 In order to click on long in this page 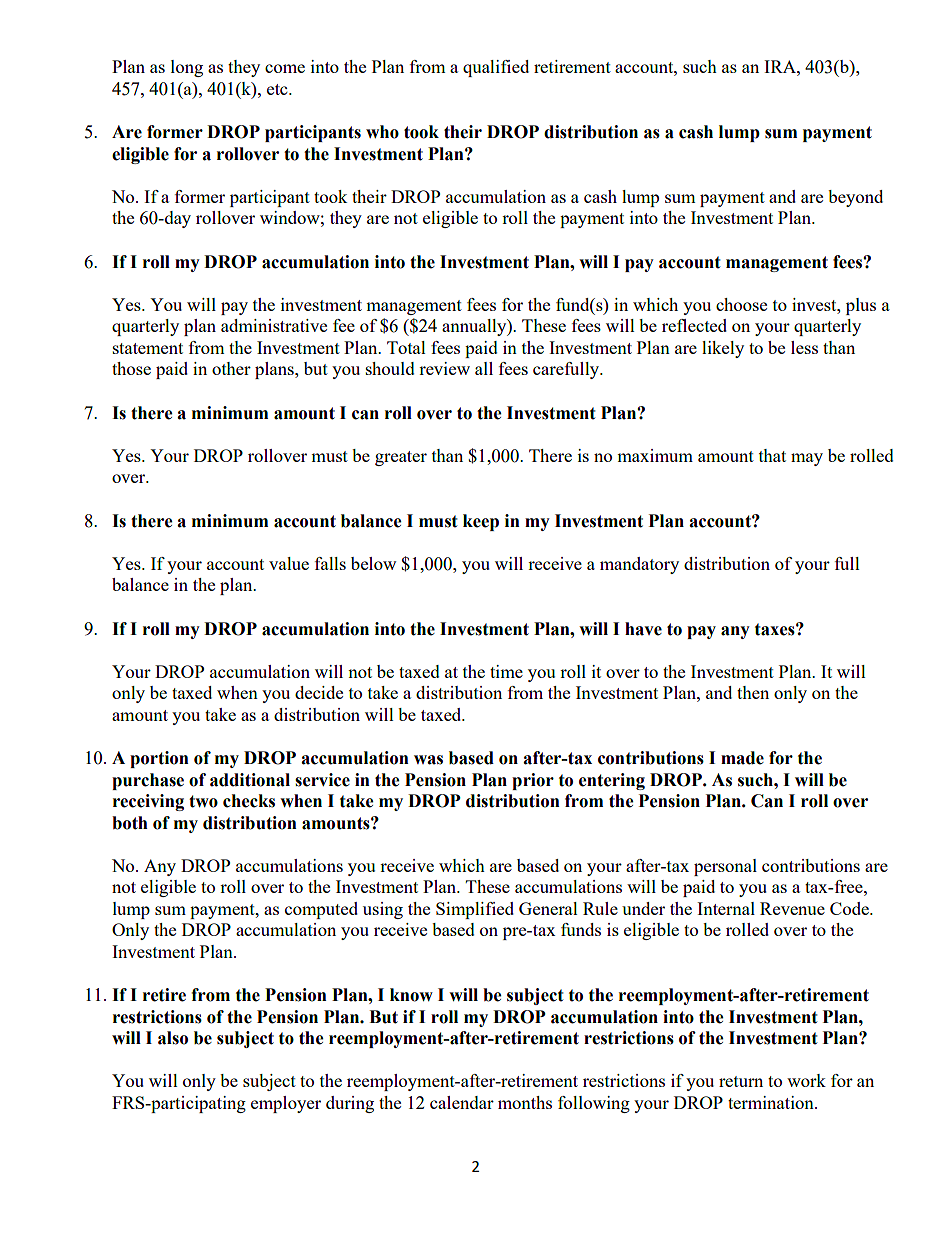, I will do `click(187, 68)`.
